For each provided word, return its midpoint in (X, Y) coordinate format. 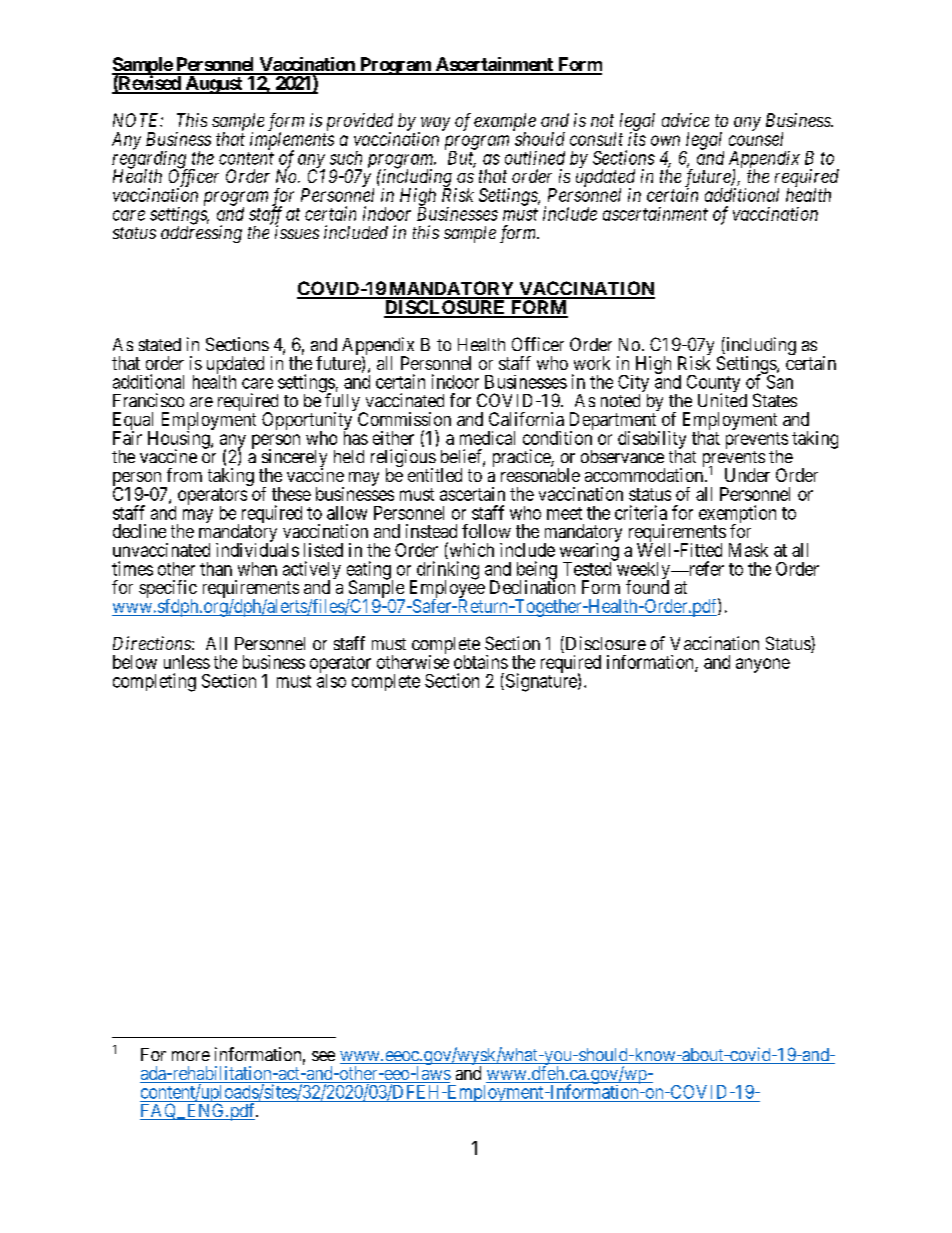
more (191, 1056)
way (434, 125)
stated (160, 344)
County (713, 385)
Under (747, 475)
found (647, 587)
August (214, 84)
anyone (763, 665)
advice (685, 120)
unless (187, 662)
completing (154, 682)
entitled (435, 475)
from (184, 475)
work (592, 363)
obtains (481, 662)
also (331, 680)
